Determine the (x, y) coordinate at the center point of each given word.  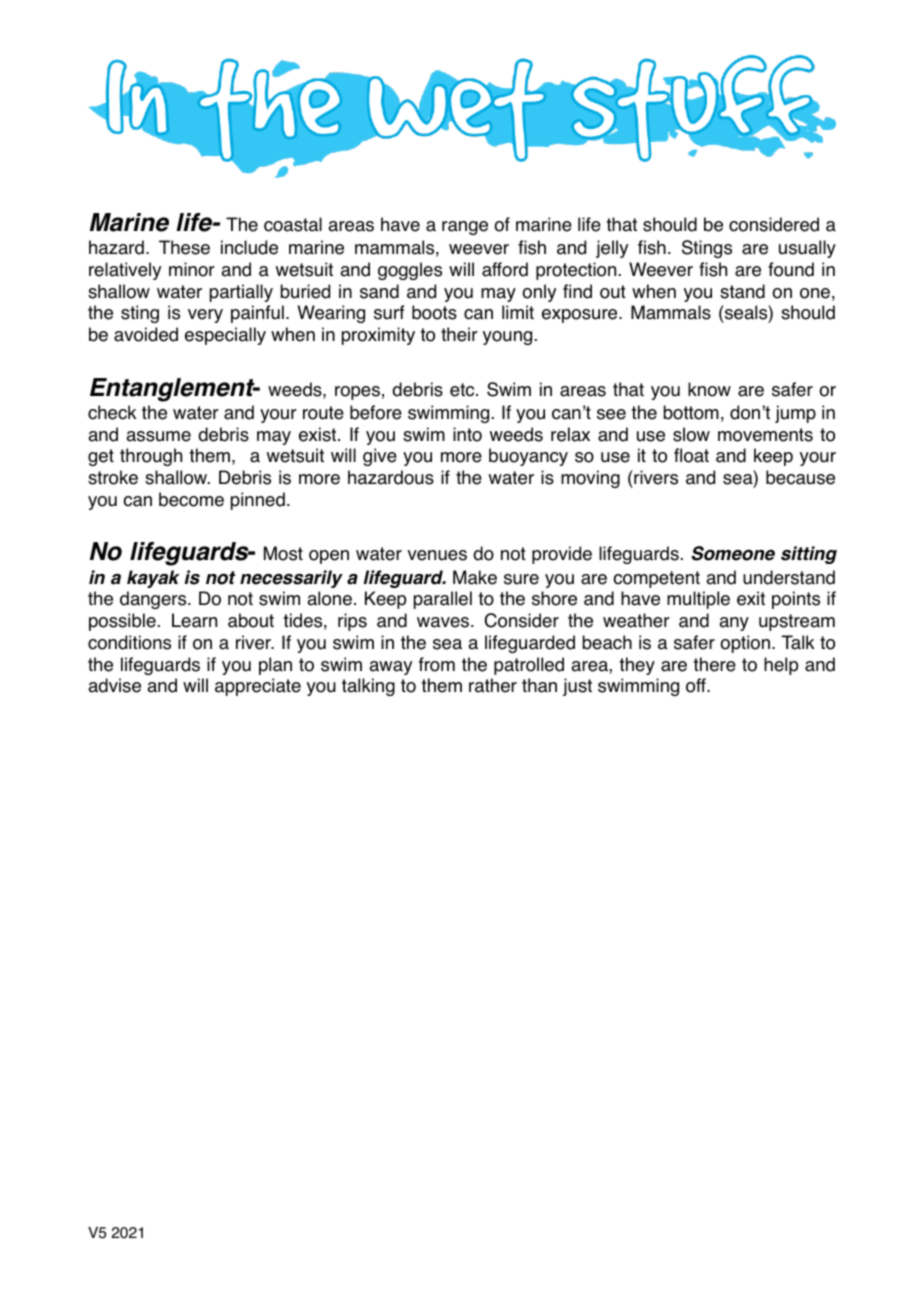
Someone (733, 553)
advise (114, 685)
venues (437, 555)
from (437, 664)
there (714, 664)
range (465, 228)
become (191, 499)
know (709, 389)
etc (463, 390)
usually (807, 249)
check (112, 412)
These (184, 247)
